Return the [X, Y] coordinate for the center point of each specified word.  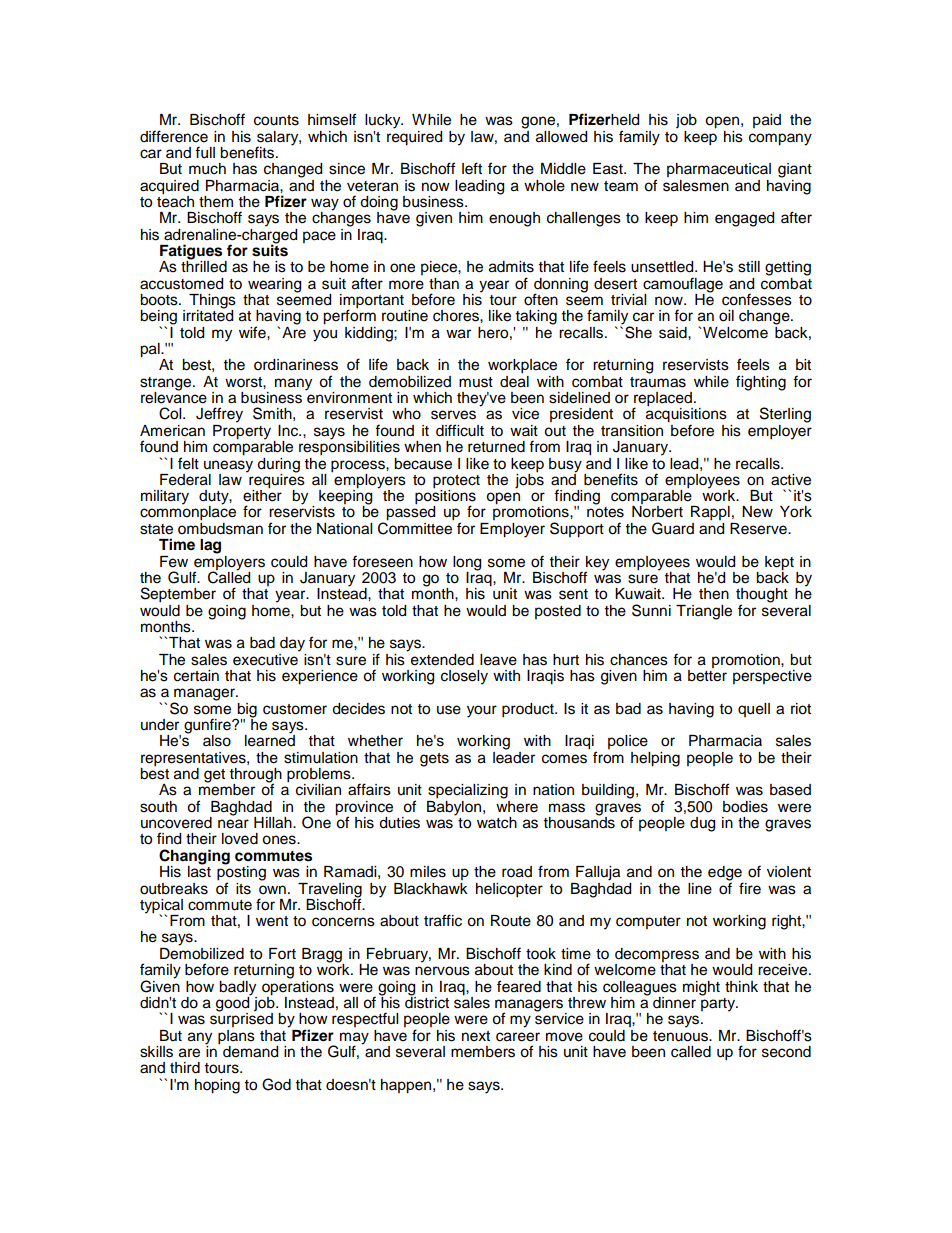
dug [702, 824]
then [714, 594]
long [467, 563]
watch [497, 823]
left [472, 168]
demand [250, 1052]
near [233, 824]
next [476, 1036]
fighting [761, 383]
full [205, 152]
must [476, 382]
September [178, 595]
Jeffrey [219, 415]
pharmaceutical [719, 170]
